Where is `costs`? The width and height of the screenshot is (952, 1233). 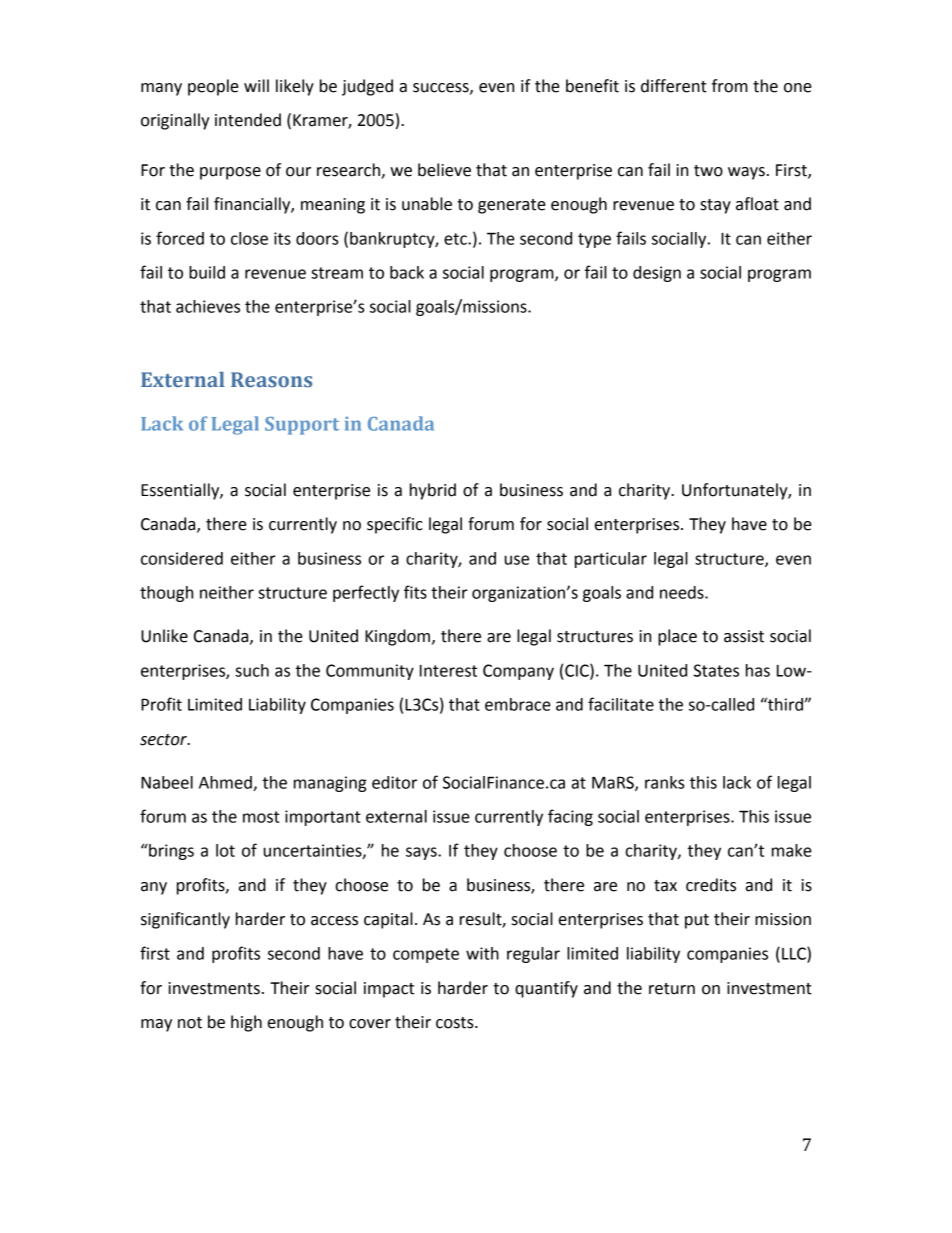 costs is located at coordinates (456, 1023).
